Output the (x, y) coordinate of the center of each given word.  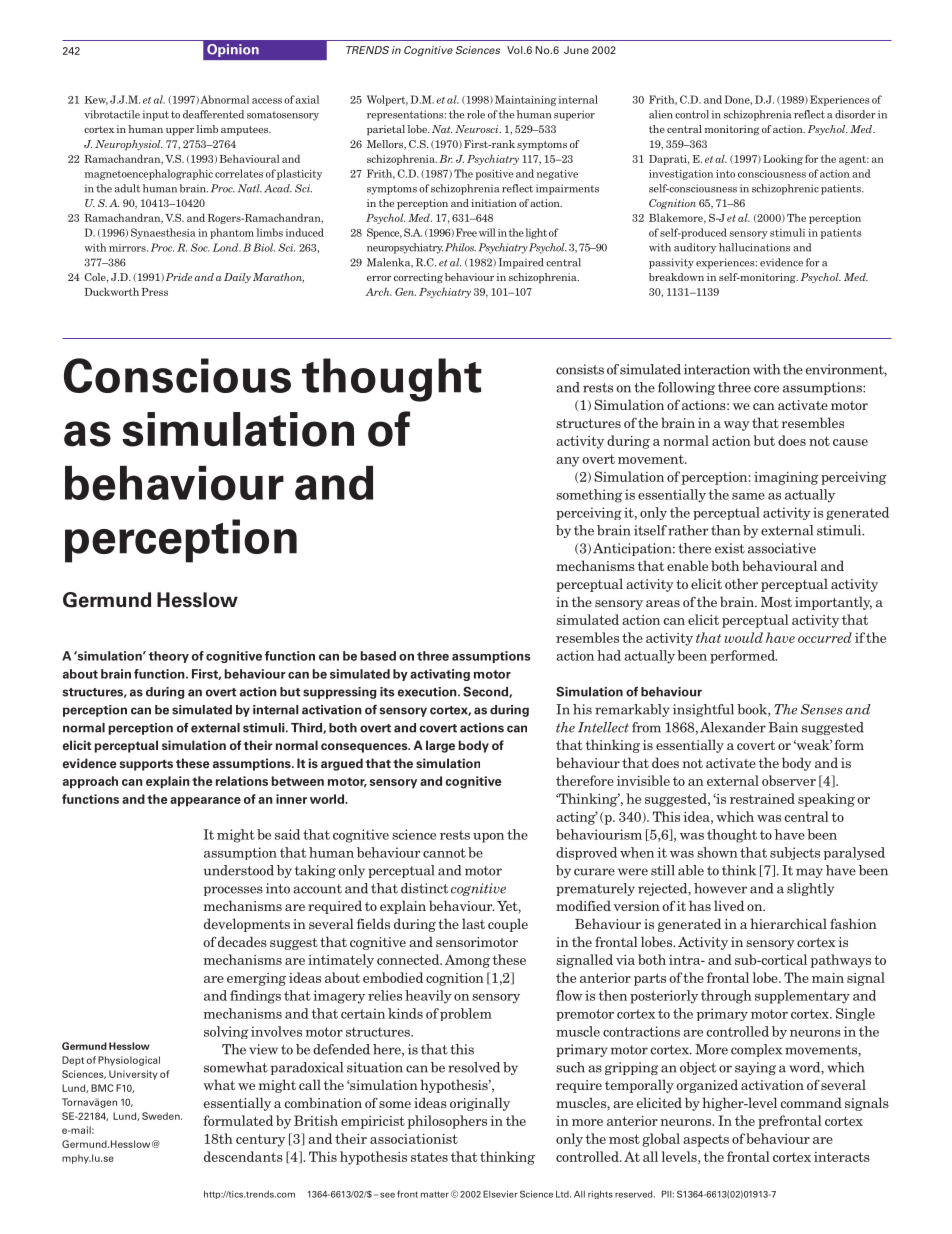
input (155, 115)
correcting (418, 278)
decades (242, 941)
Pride (179, 277)
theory (168, 657)
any (568, 462)
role (476, 114)
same (748, 496)
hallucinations (754, 247)
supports (146, 765)
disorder (855, 114)
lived (729, 905)
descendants (243, 1156)
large (440, 746)
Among (467, 961)
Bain (783, 727)
